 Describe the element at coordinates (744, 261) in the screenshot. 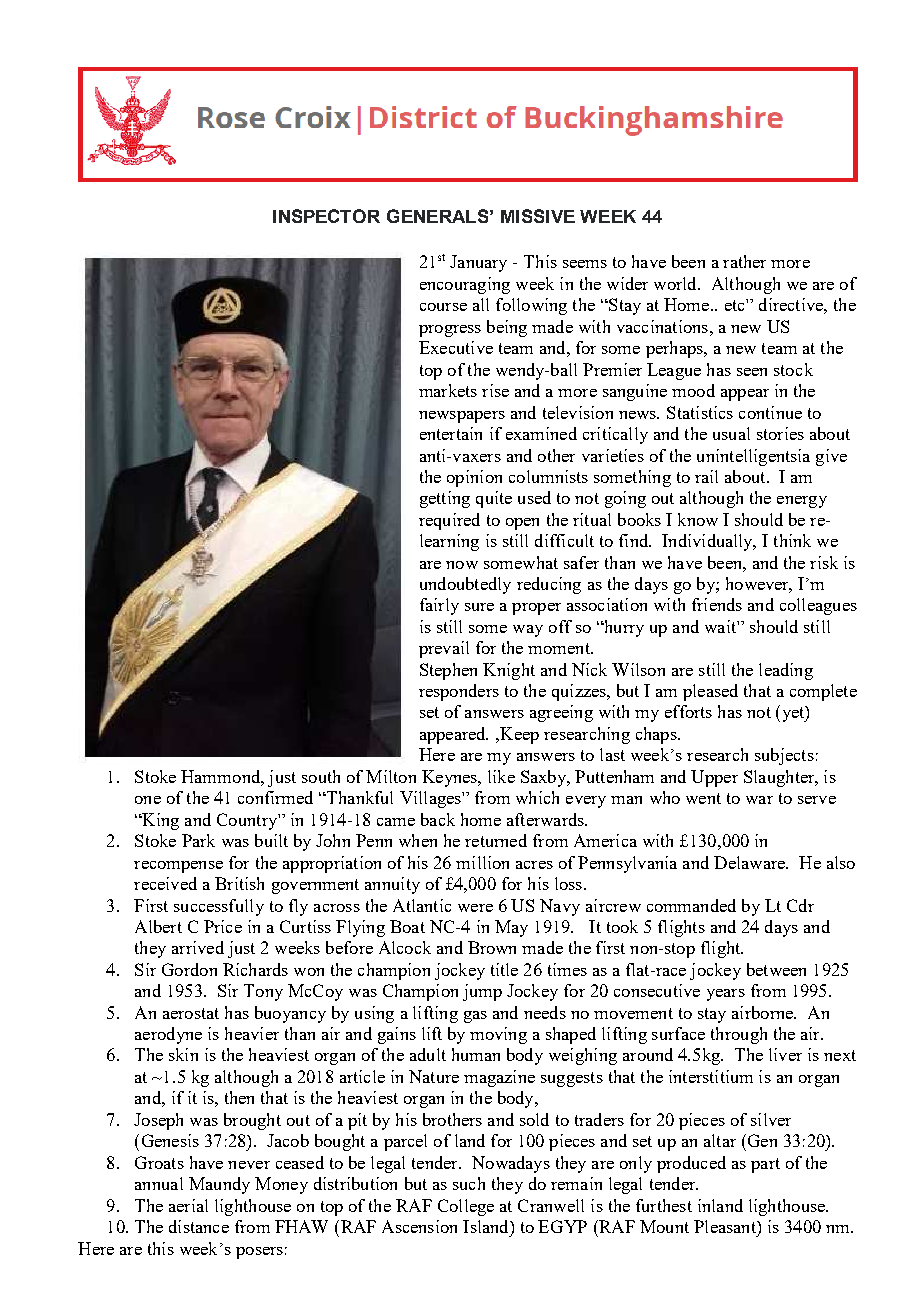

I see `rather` at that location.
